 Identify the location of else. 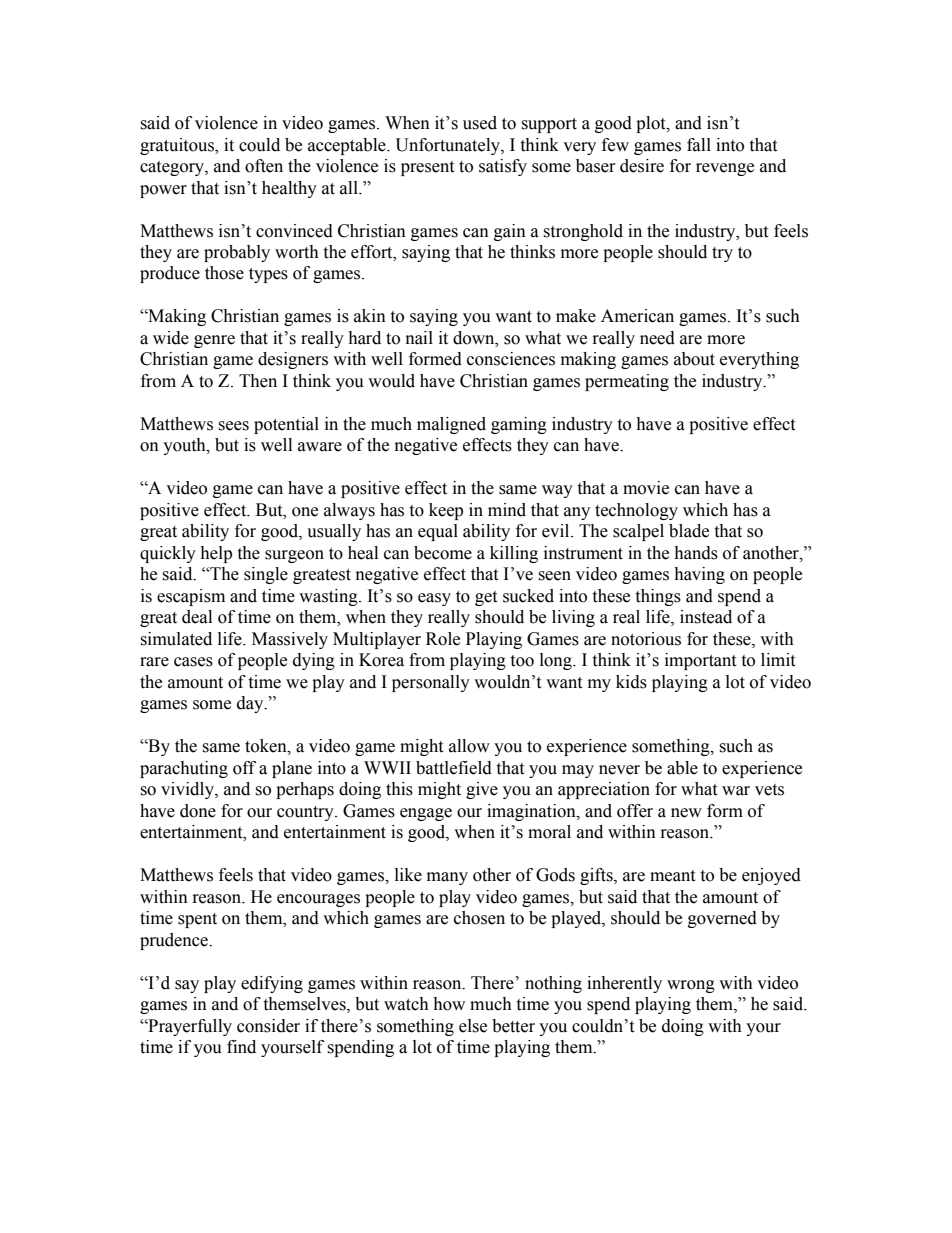
(473, 1026).
